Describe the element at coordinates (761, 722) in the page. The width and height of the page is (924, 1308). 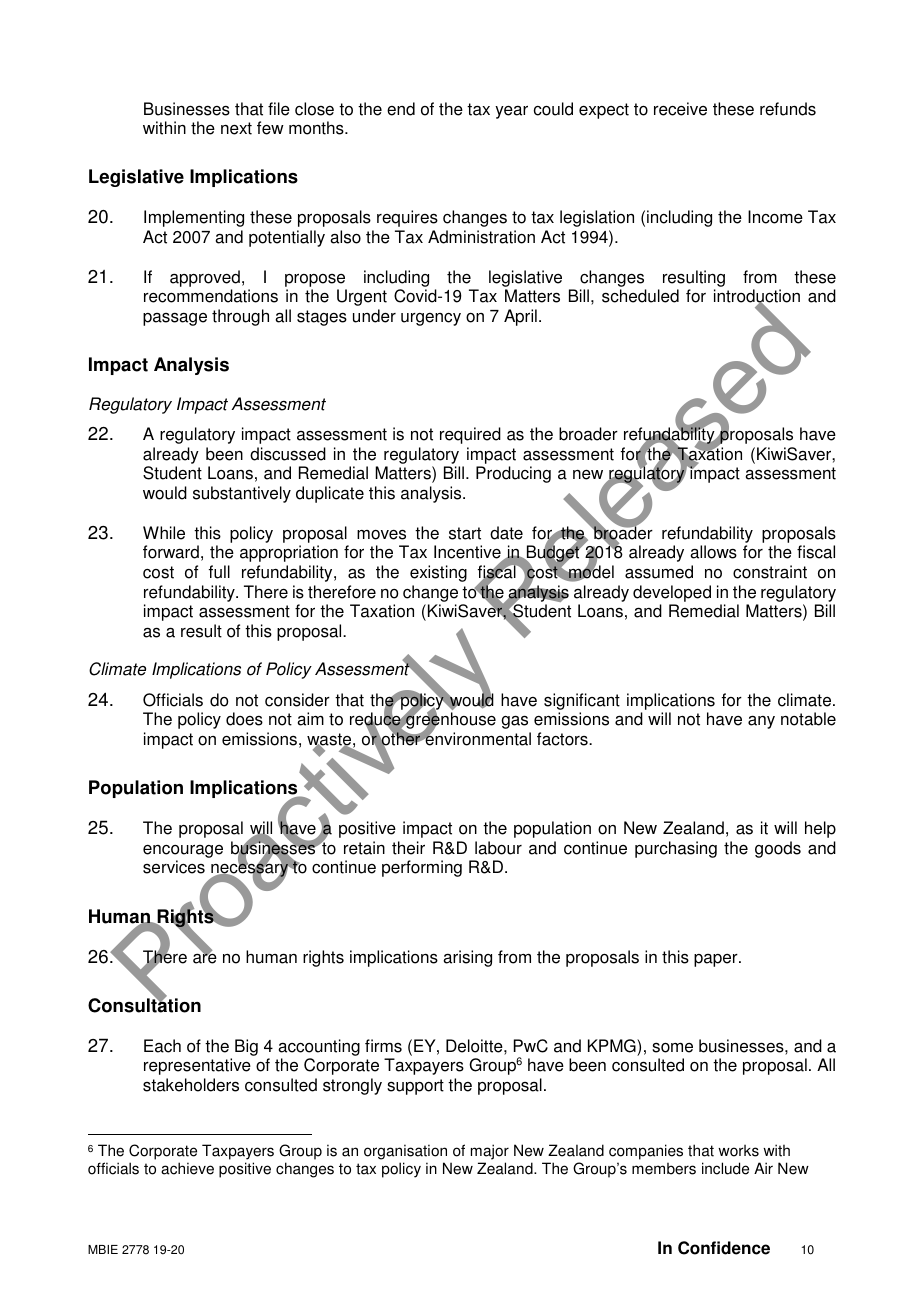
I see `any` at that location.
